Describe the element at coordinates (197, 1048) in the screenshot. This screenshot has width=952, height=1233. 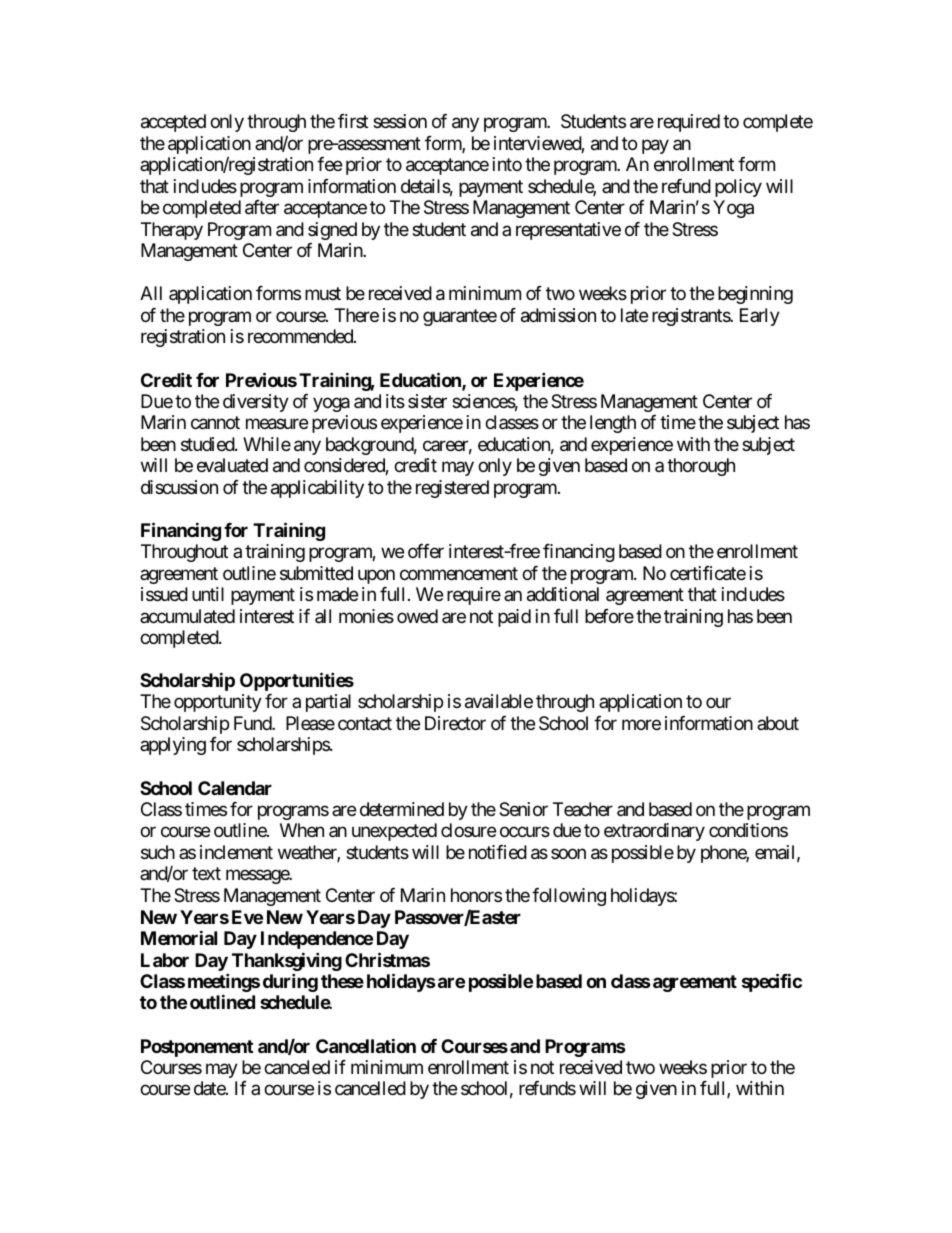
I see `Postponement` at that location.
